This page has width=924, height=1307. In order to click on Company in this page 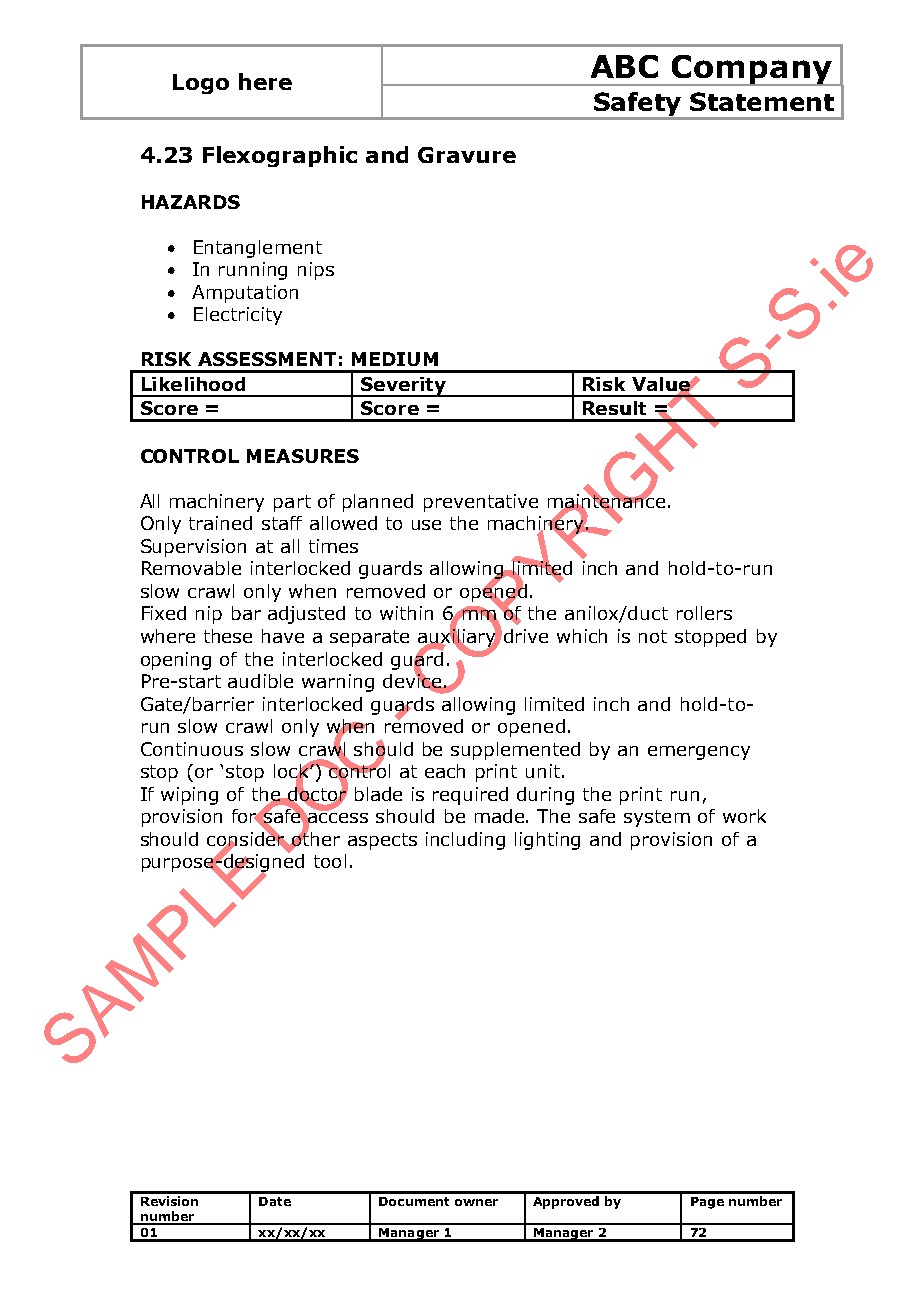, I will do `click(752, 70)`.
